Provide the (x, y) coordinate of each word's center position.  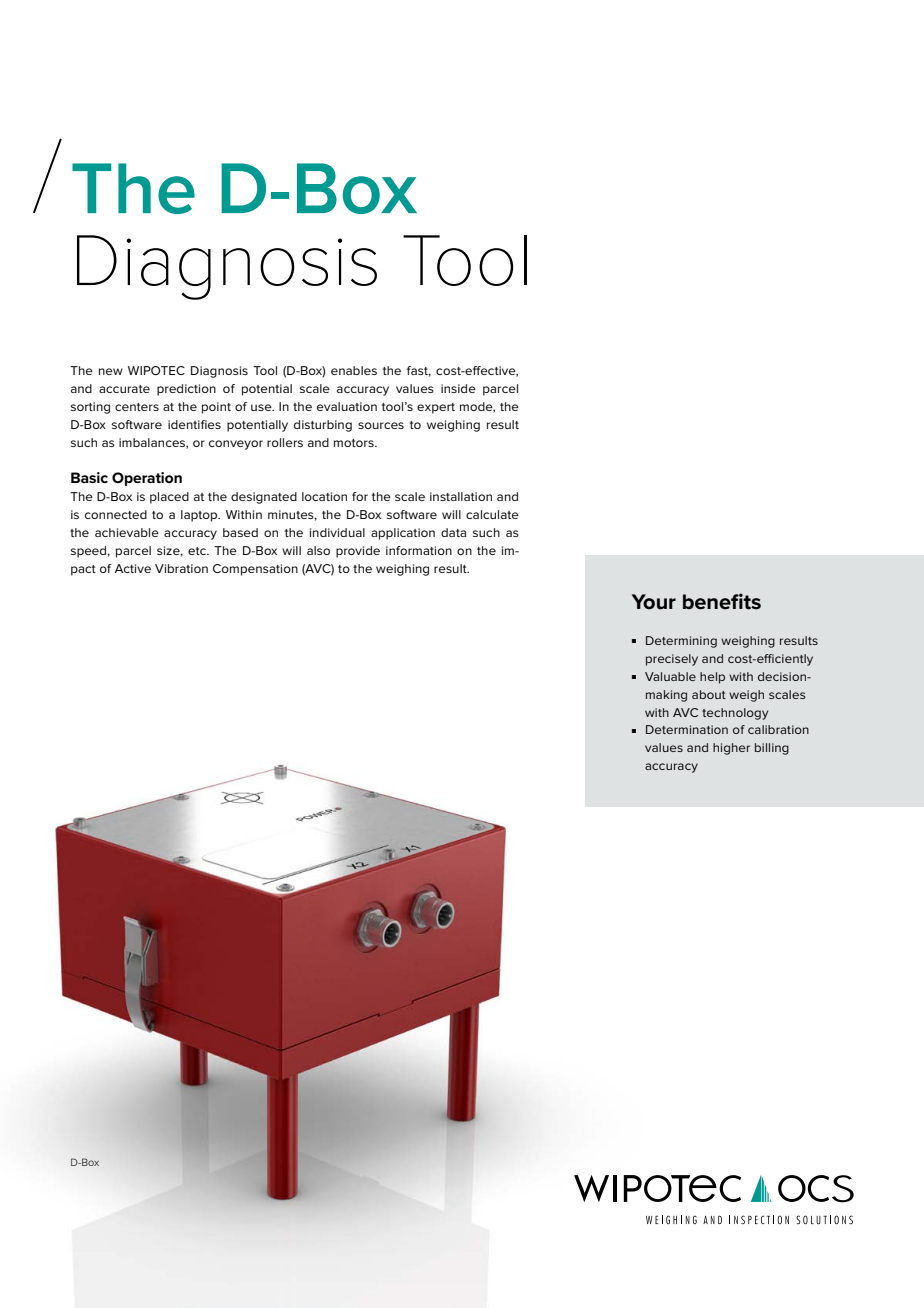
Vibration (181, 568)
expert (436, 408)
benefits (722, 601)
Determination (687, 729)
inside (458, 388)
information (419, 550)
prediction (186, 390)
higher (731, 749)
